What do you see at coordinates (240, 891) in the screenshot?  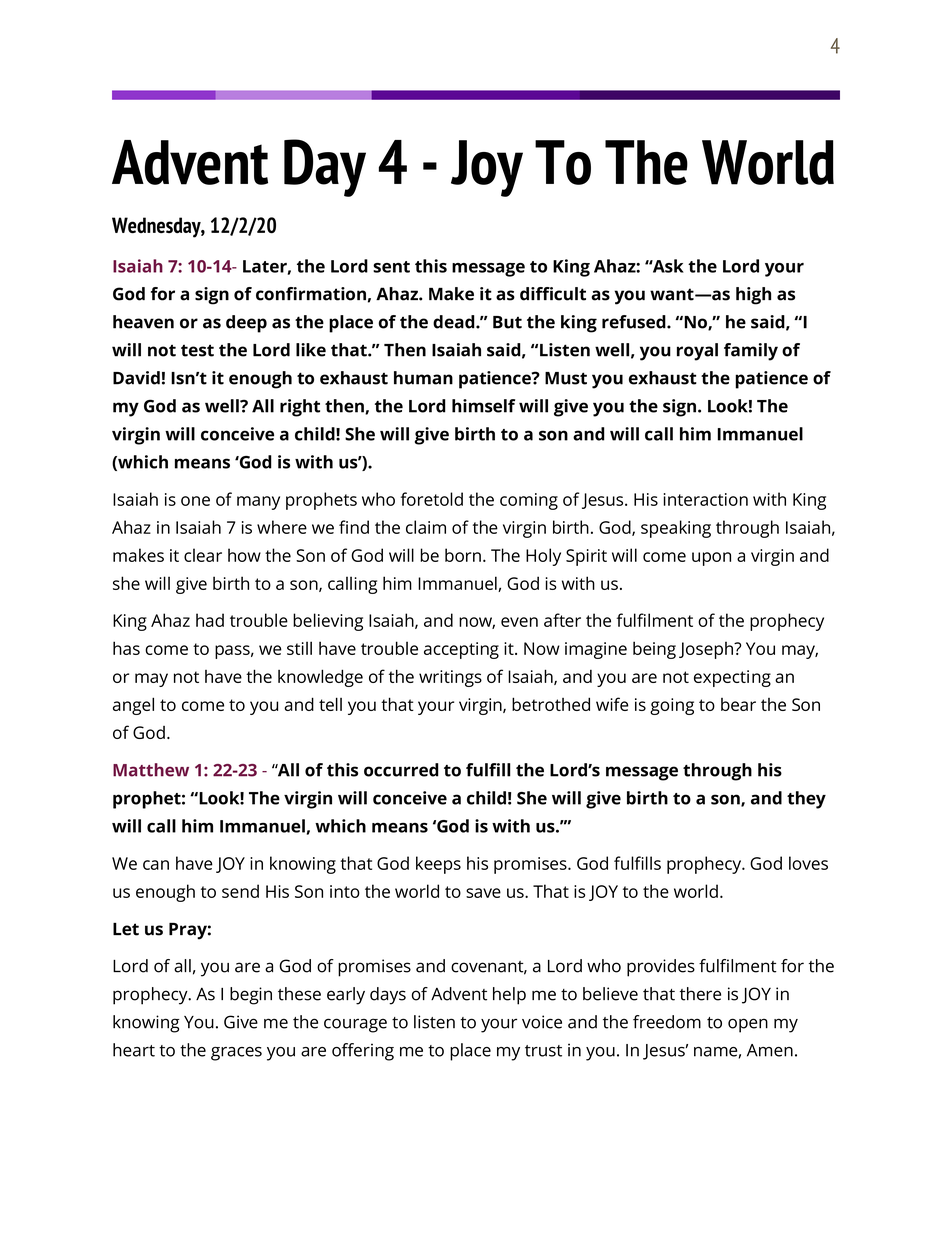 I see `send` at bounding box center [240, 891].
